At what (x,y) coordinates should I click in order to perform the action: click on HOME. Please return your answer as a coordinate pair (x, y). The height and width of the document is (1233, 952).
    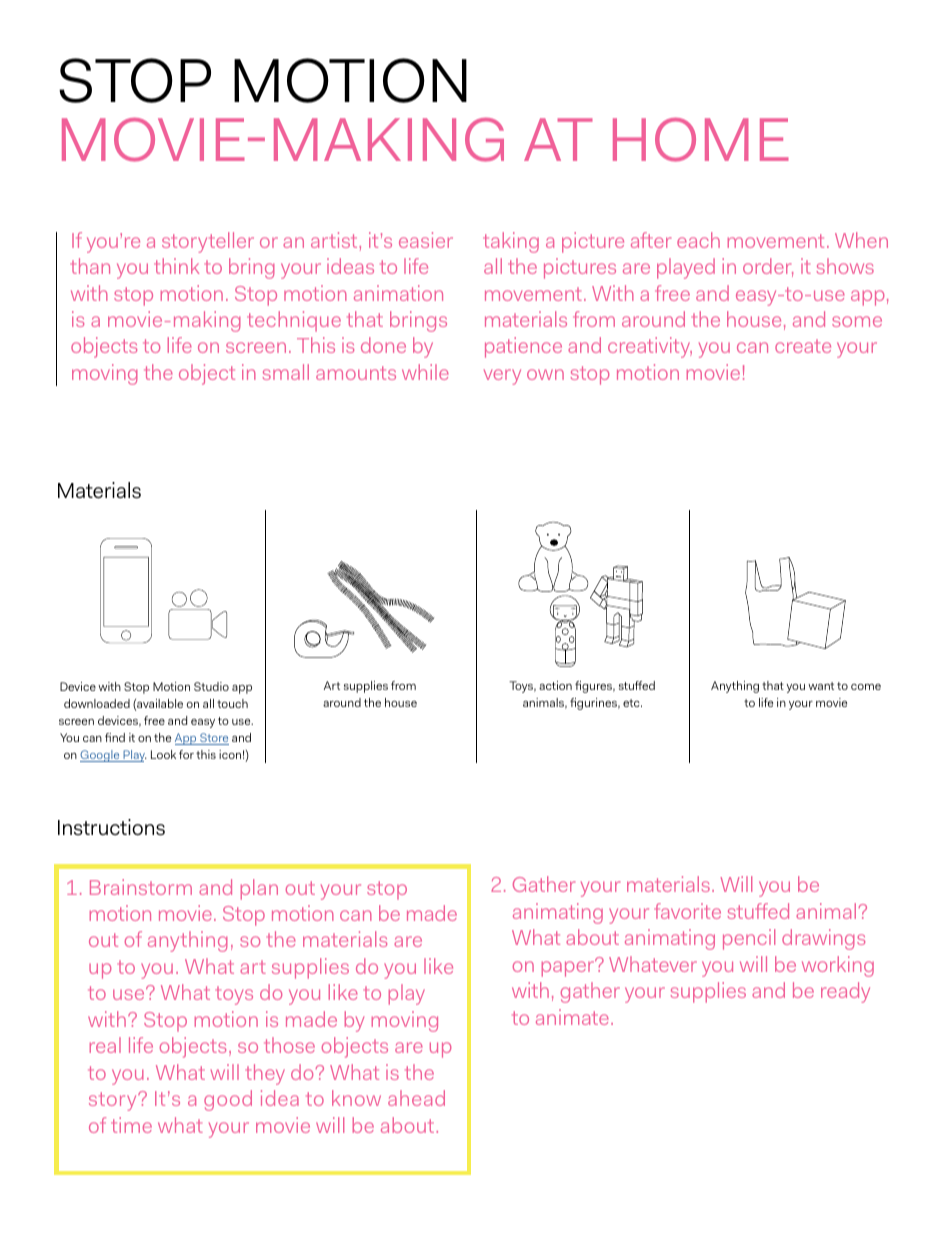
    Looking at the image, I should click on (701, 140).
